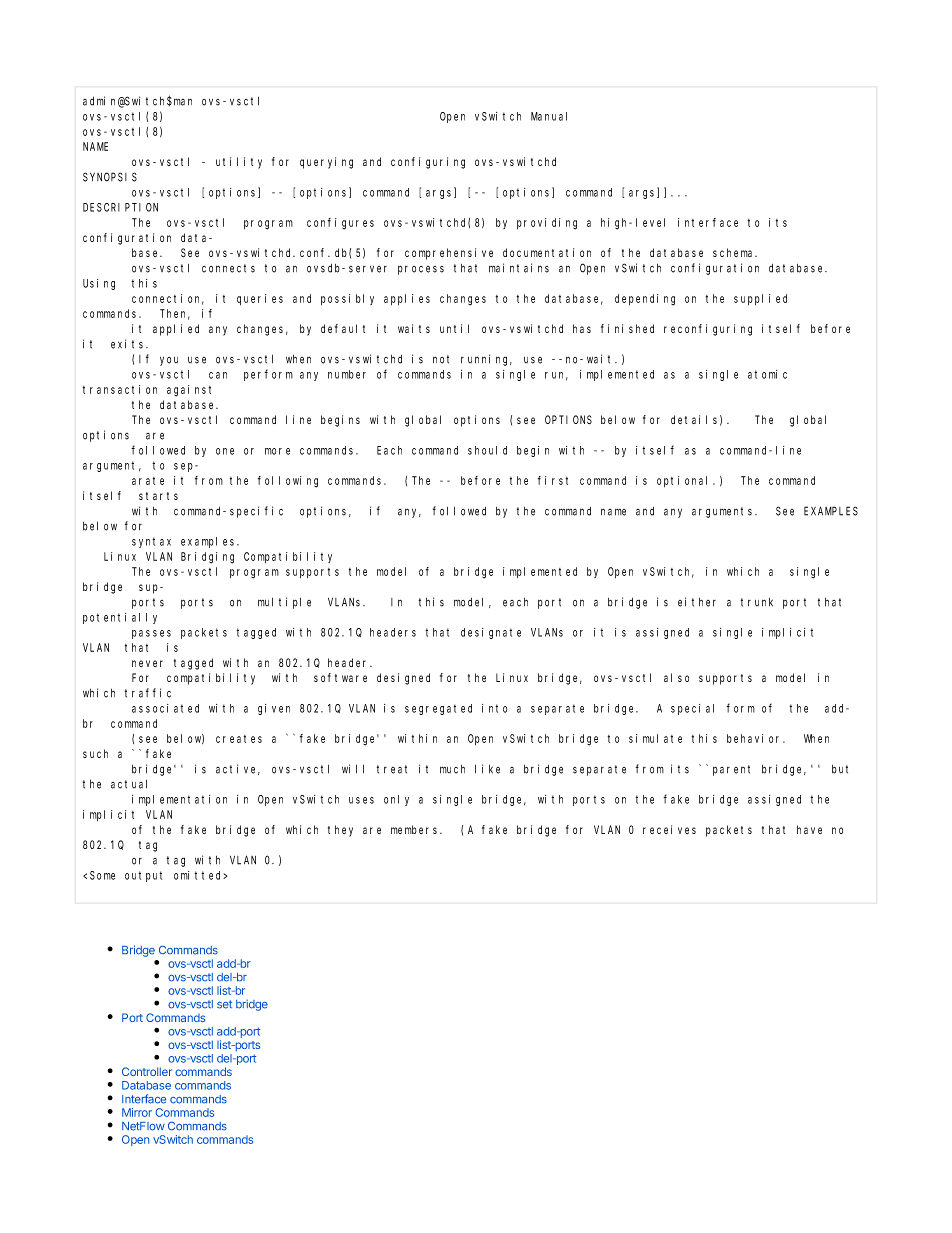  What do you see at coordinates (735, 252) in the screenshot?
I see `schema` at bounding box center [735, 252].
